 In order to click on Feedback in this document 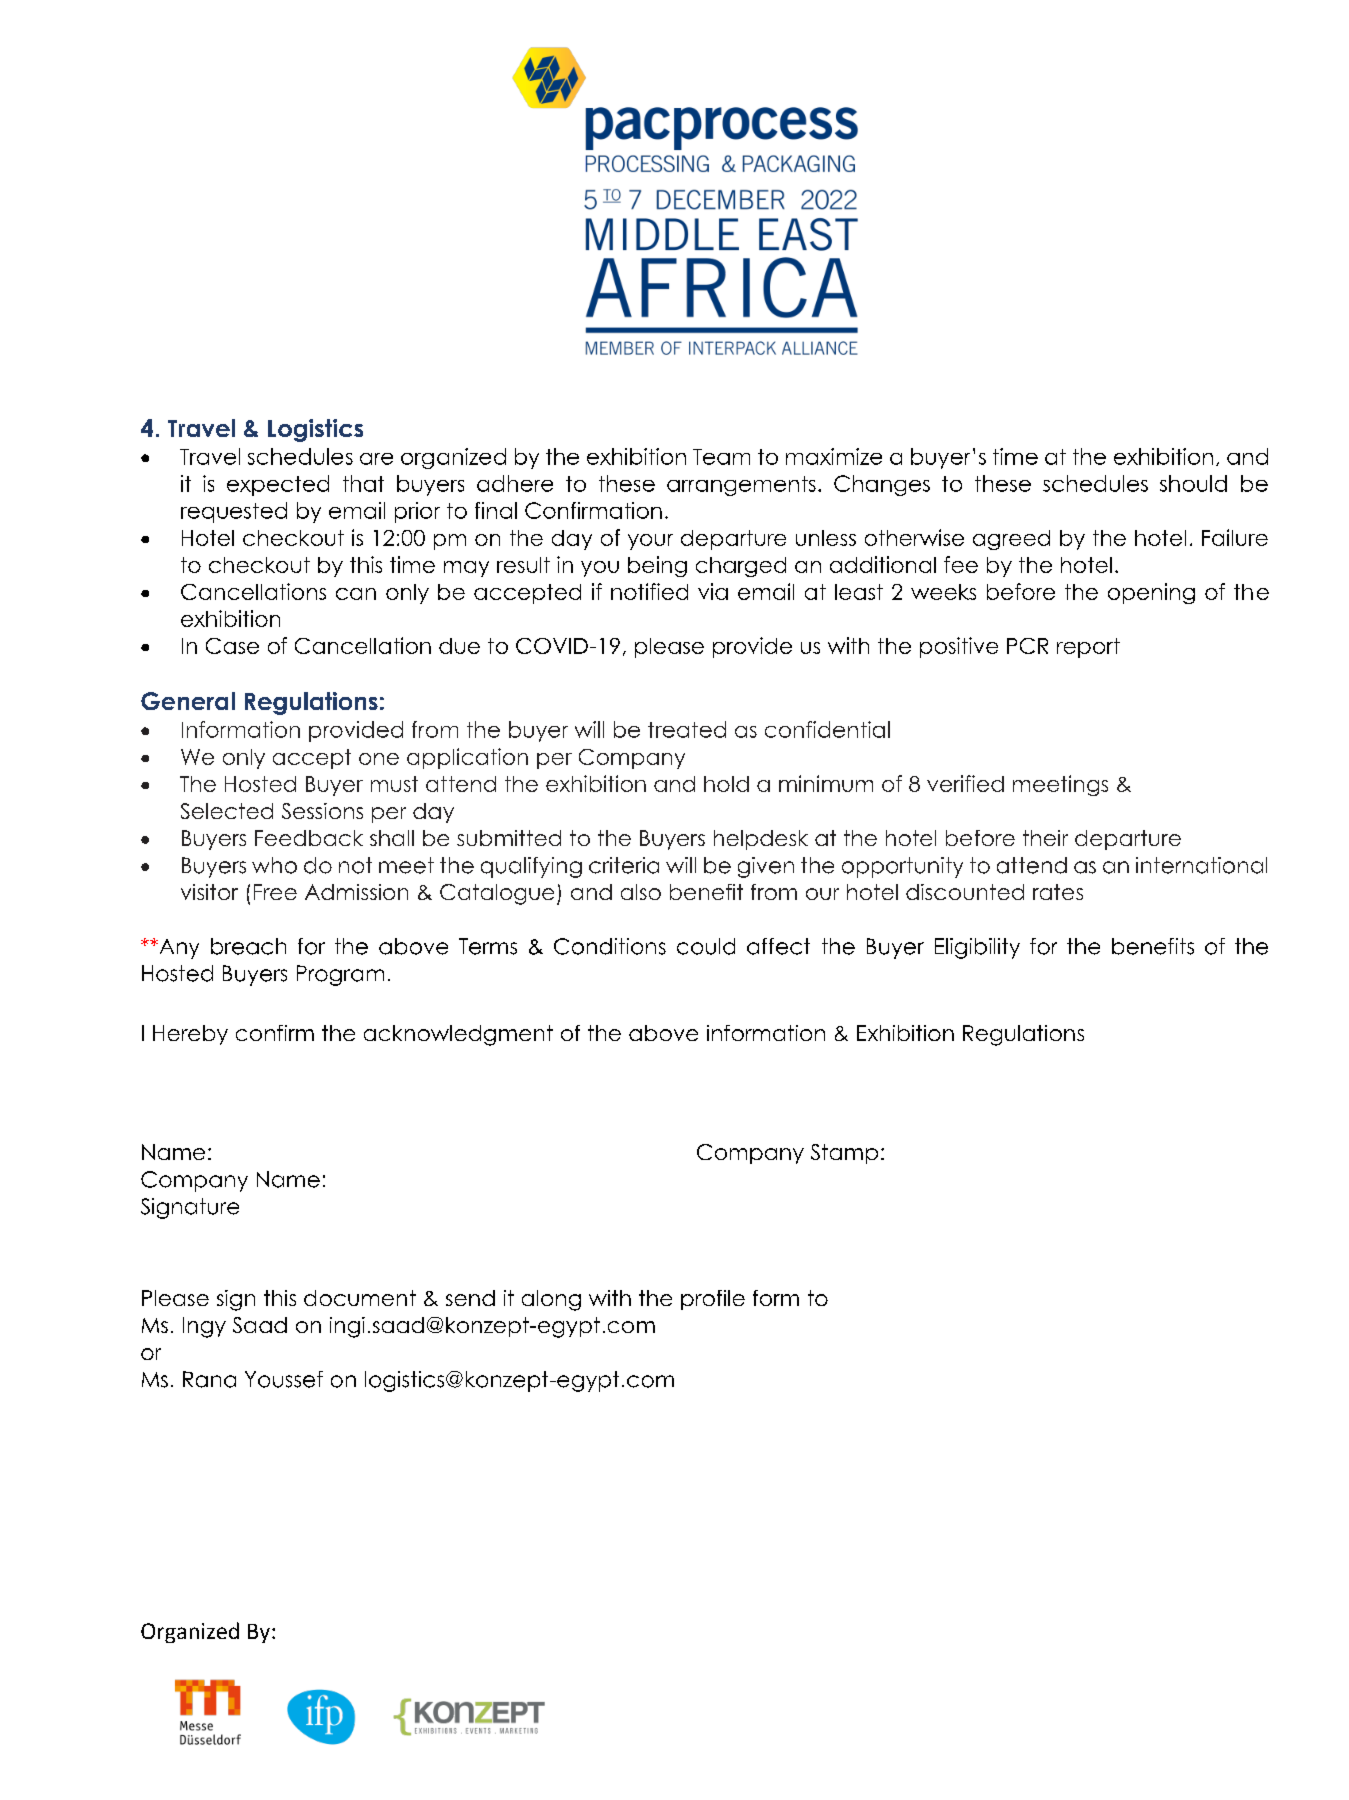, I will do `click(309, 838)`.
